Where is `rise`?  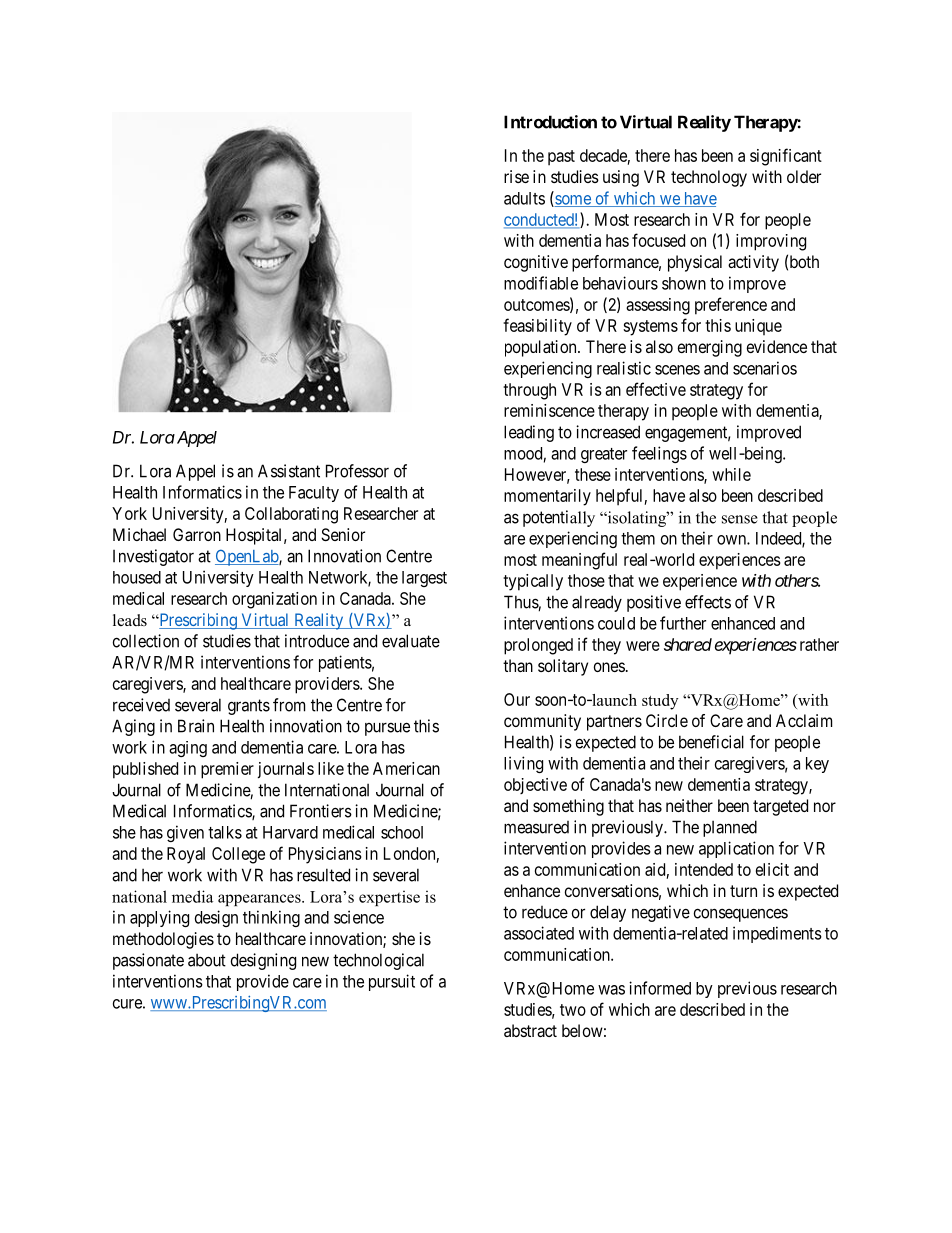 rise is located at coordinates (516, 176).
